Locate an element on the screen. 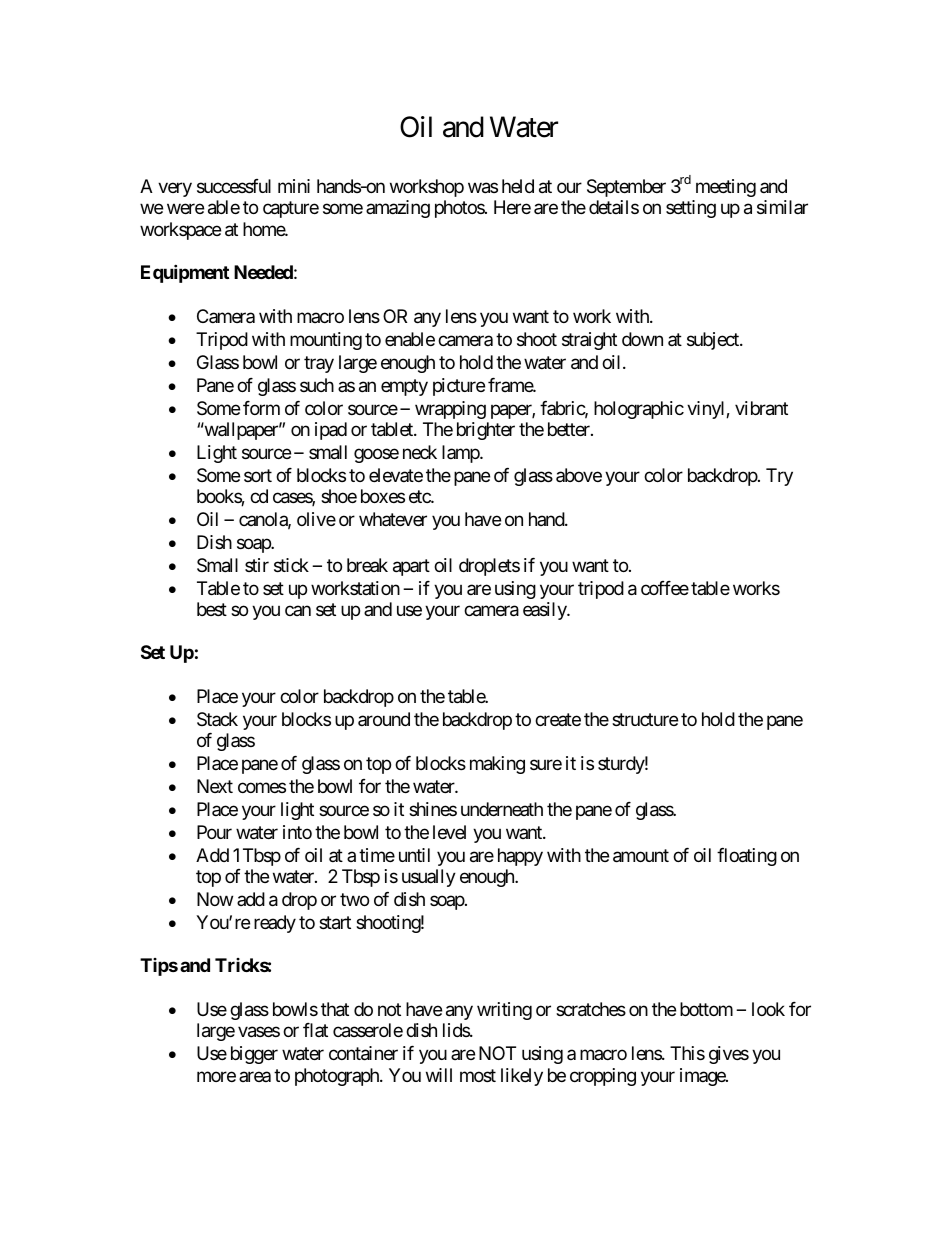 The width and height of the screenshot is (952, 1233). floating is located at coordinates (747, 857).
